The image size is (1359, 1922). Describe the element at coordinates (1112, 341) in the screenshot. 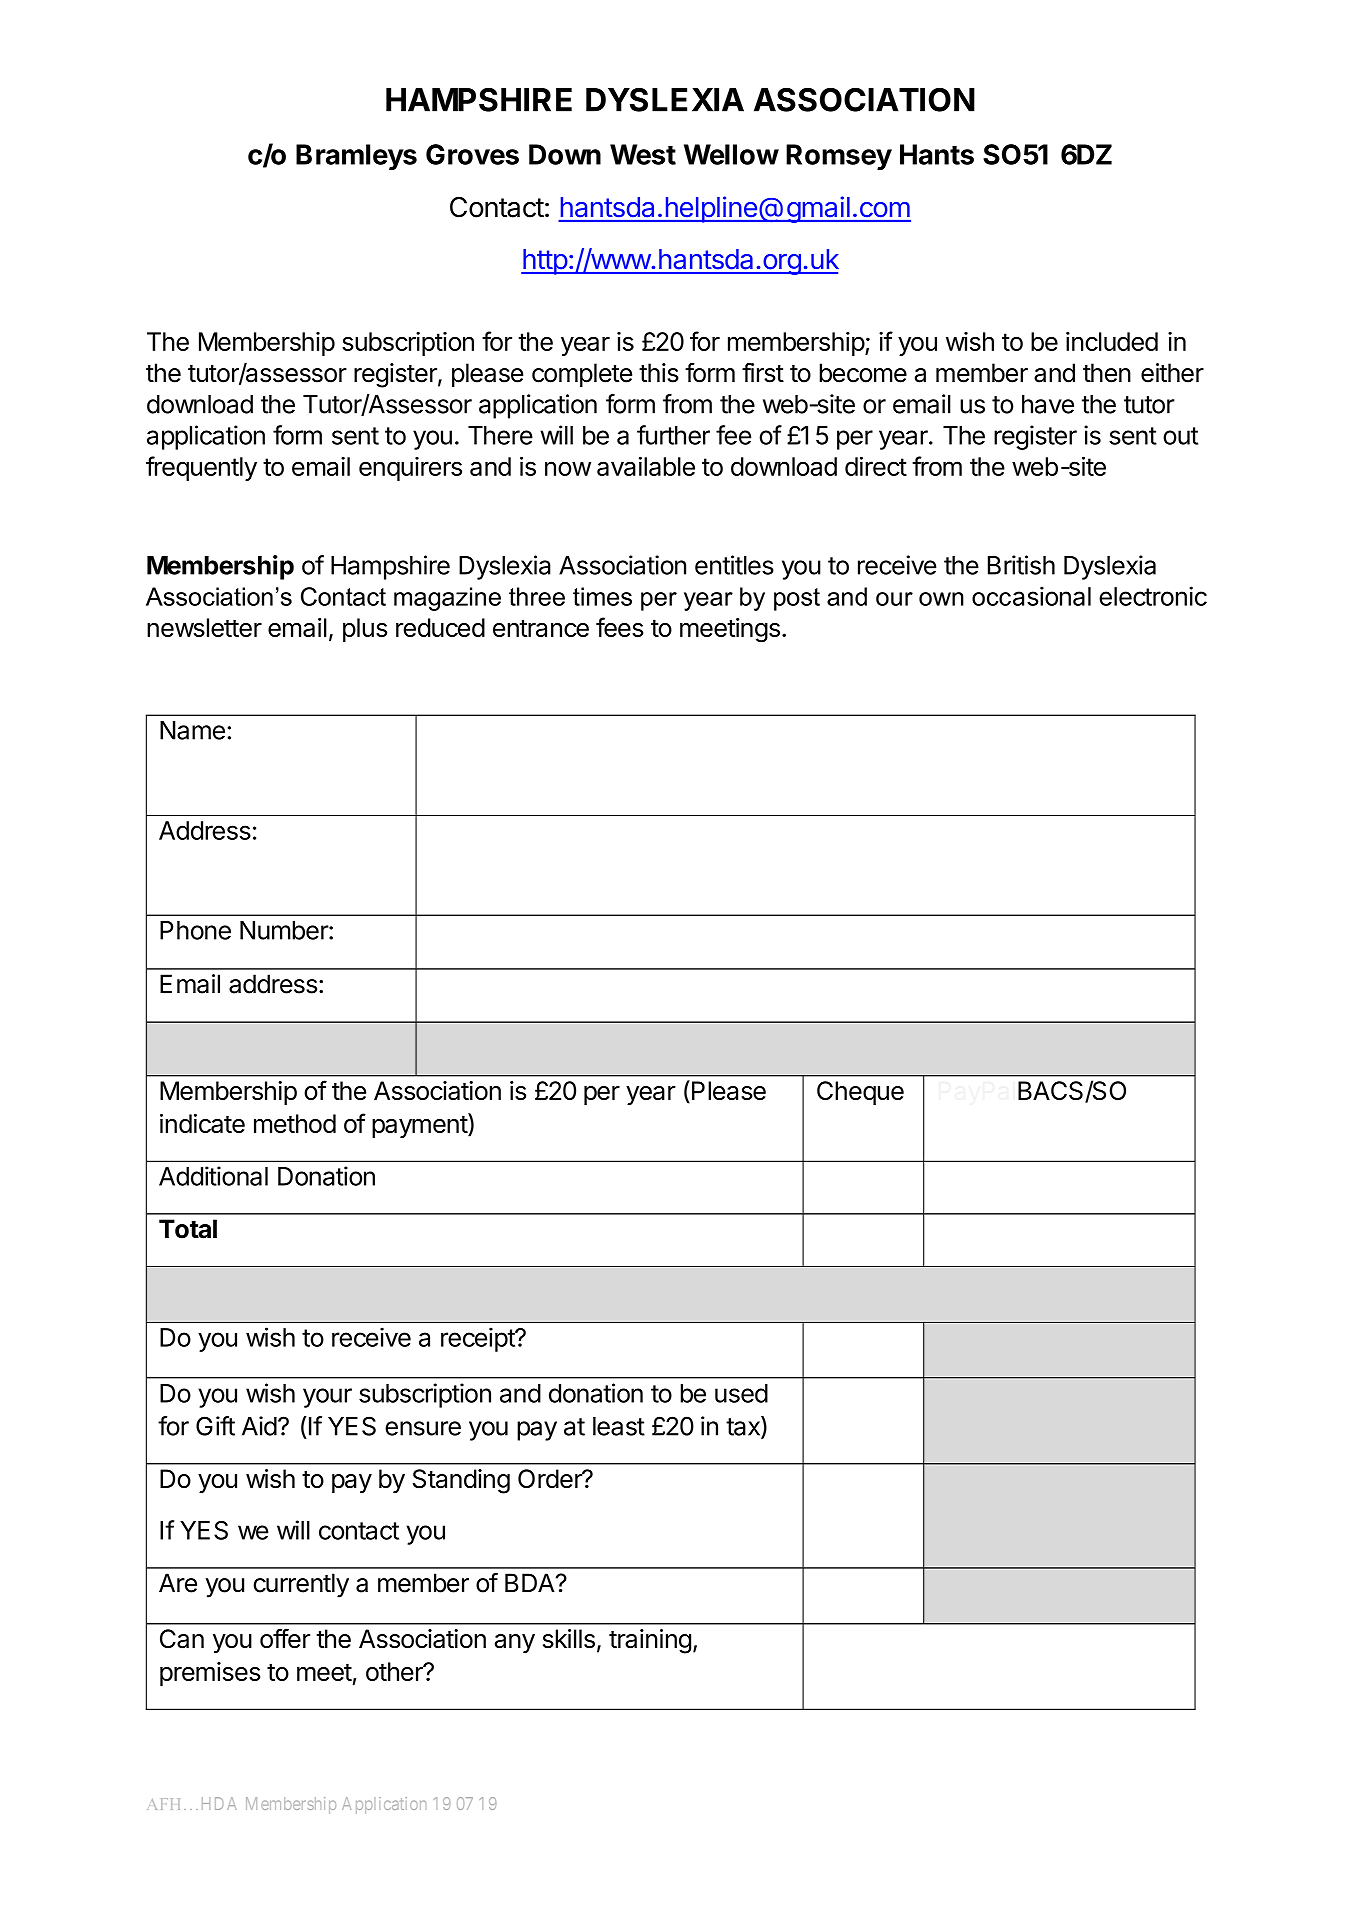

I see `included` at that location.
